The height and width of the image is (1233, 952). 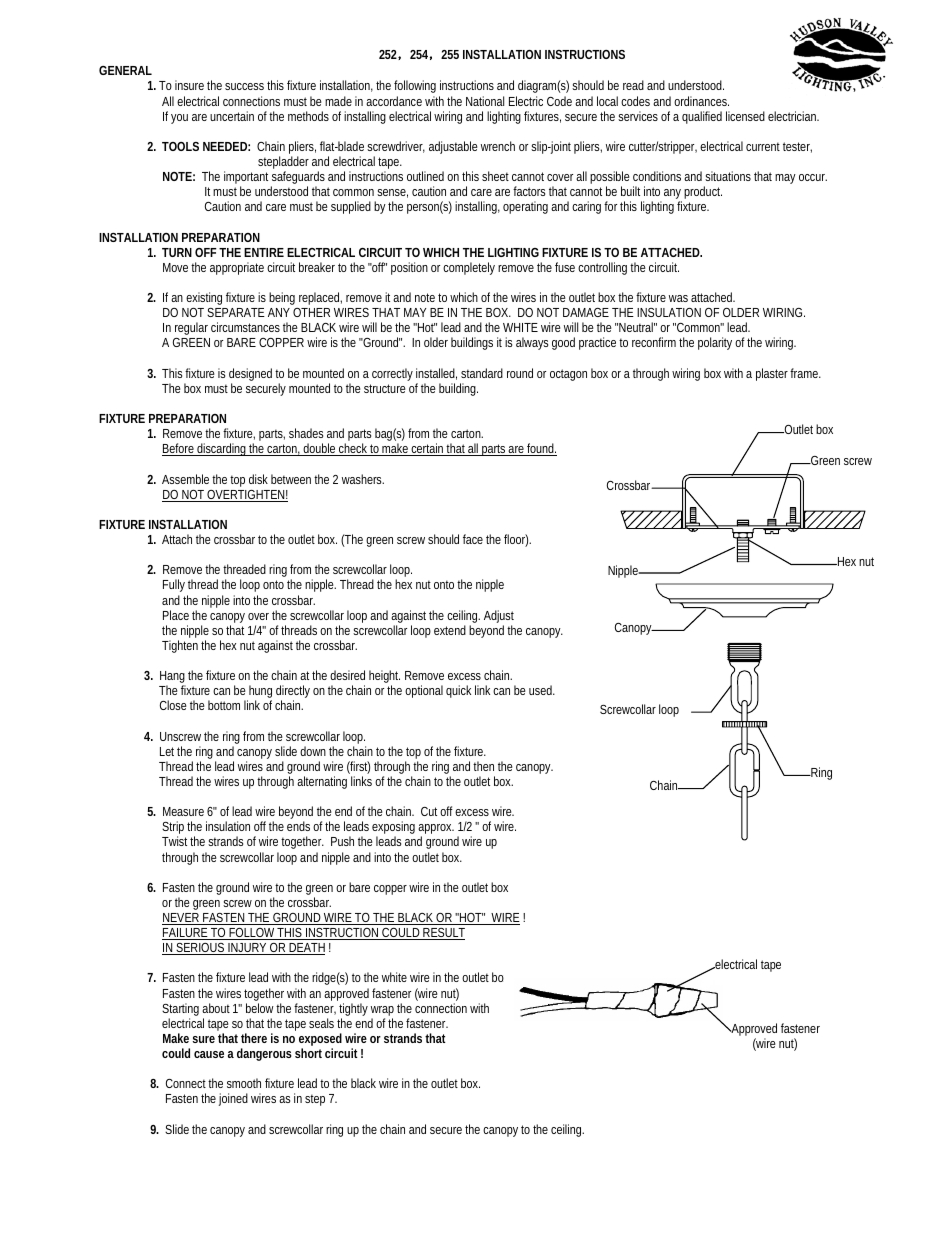 I want to click on cause, so click(x=209, y=1054).
